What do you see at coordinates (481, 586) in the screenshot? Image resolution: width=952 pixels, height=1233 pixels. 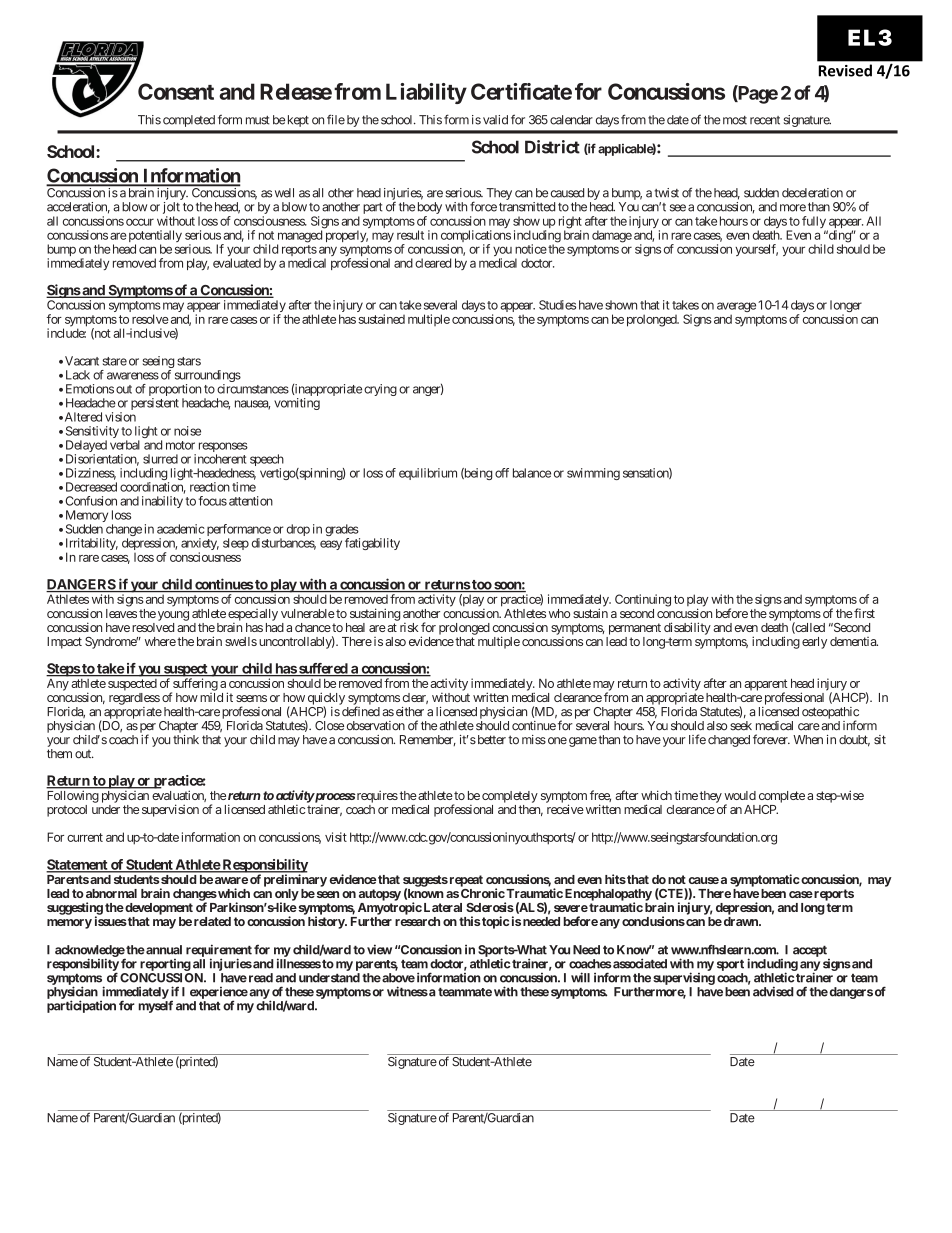 I see `too` at bounding box center [481, 586].
